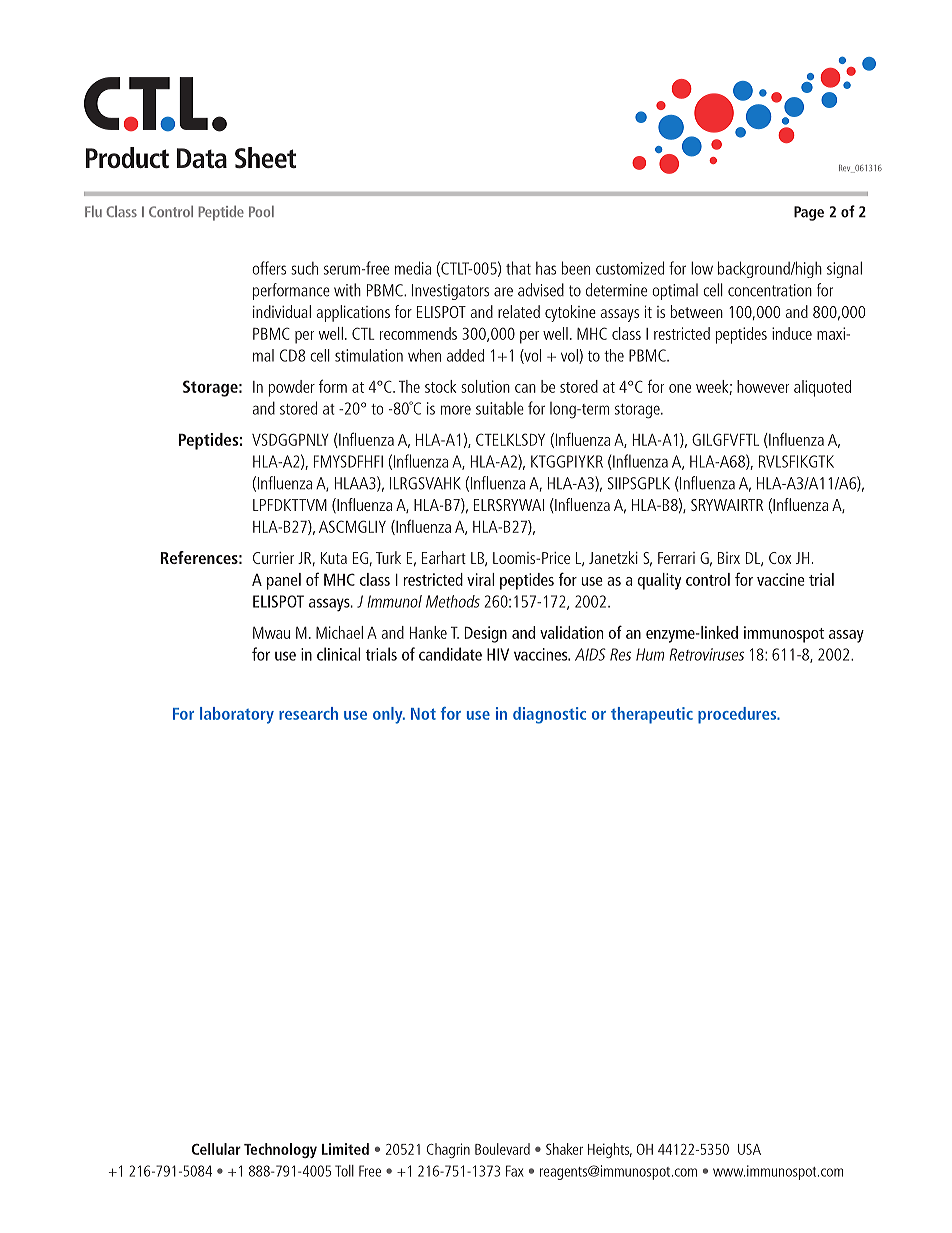  Describe the element at coordinates (738, 715) in the image. I see `procedures` at that location.
